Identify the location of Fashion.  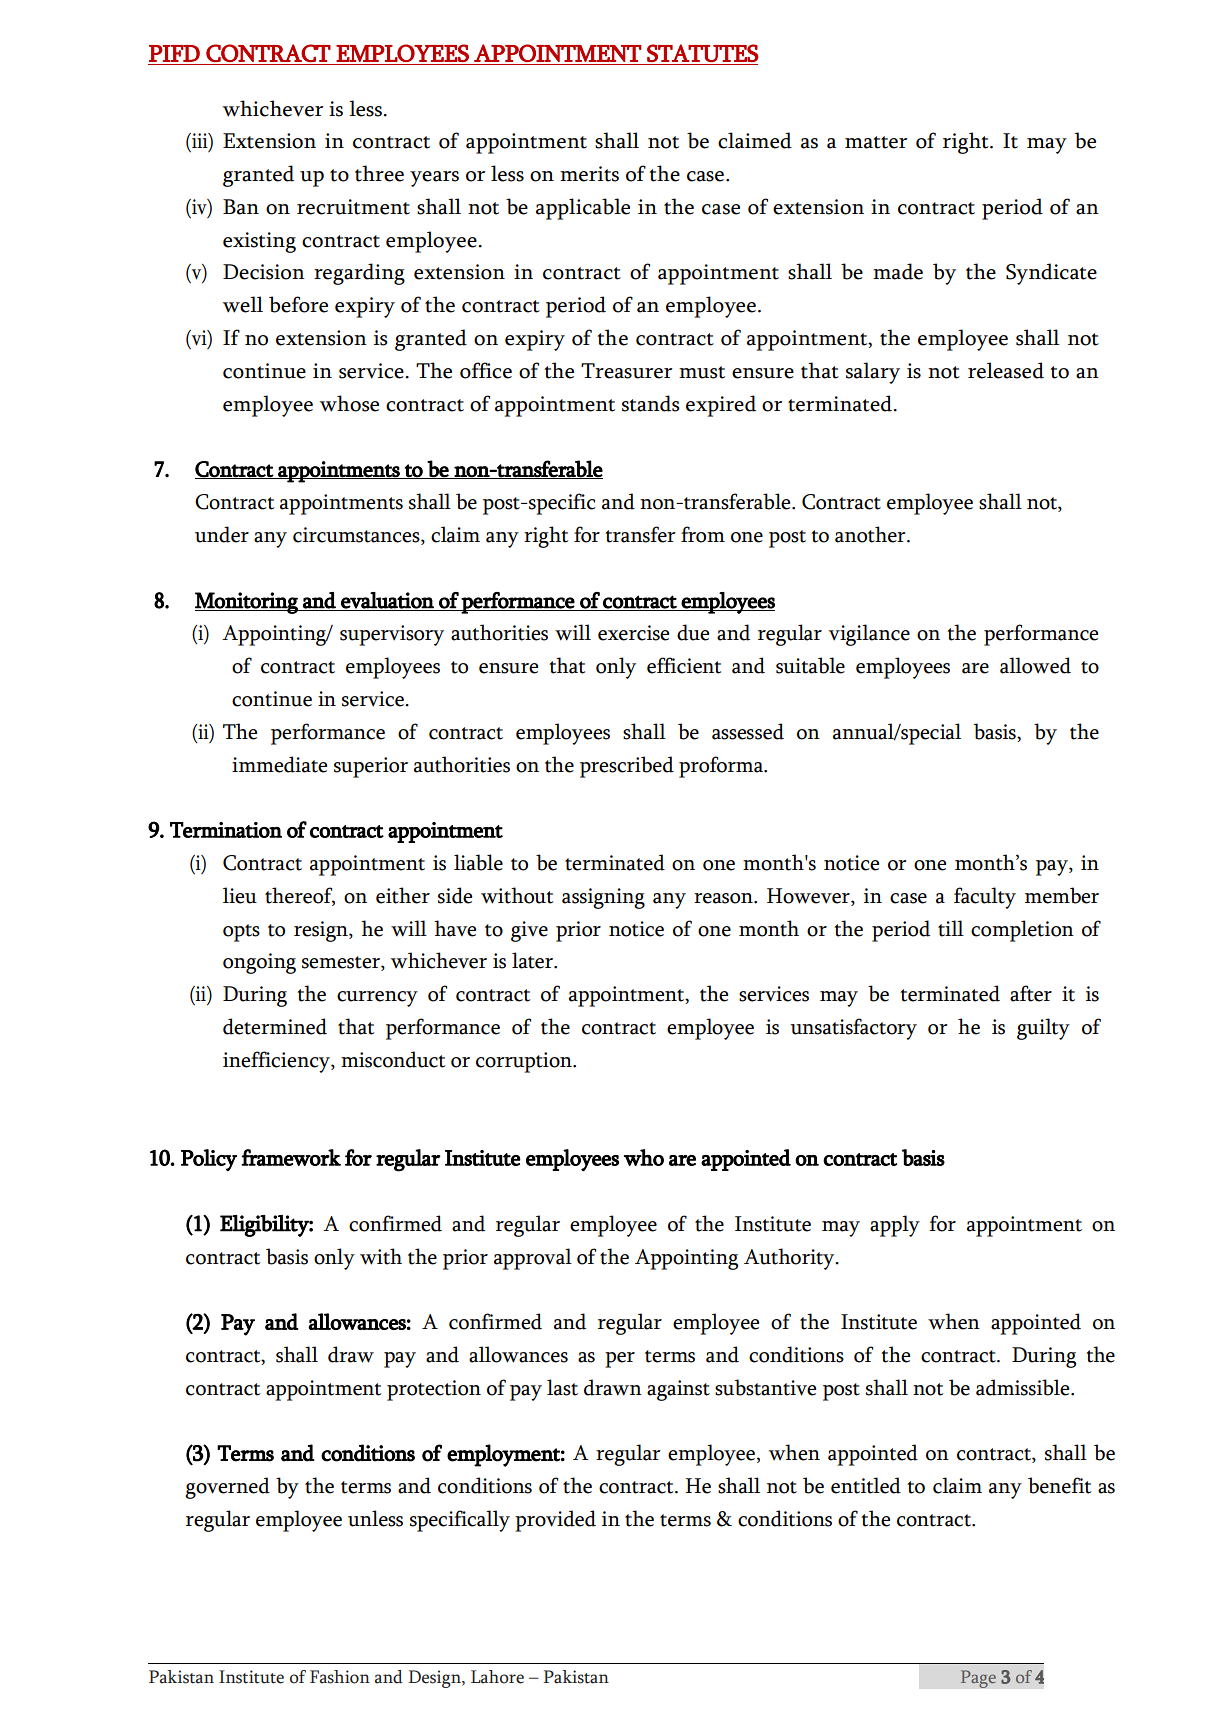
(340, 1677).
